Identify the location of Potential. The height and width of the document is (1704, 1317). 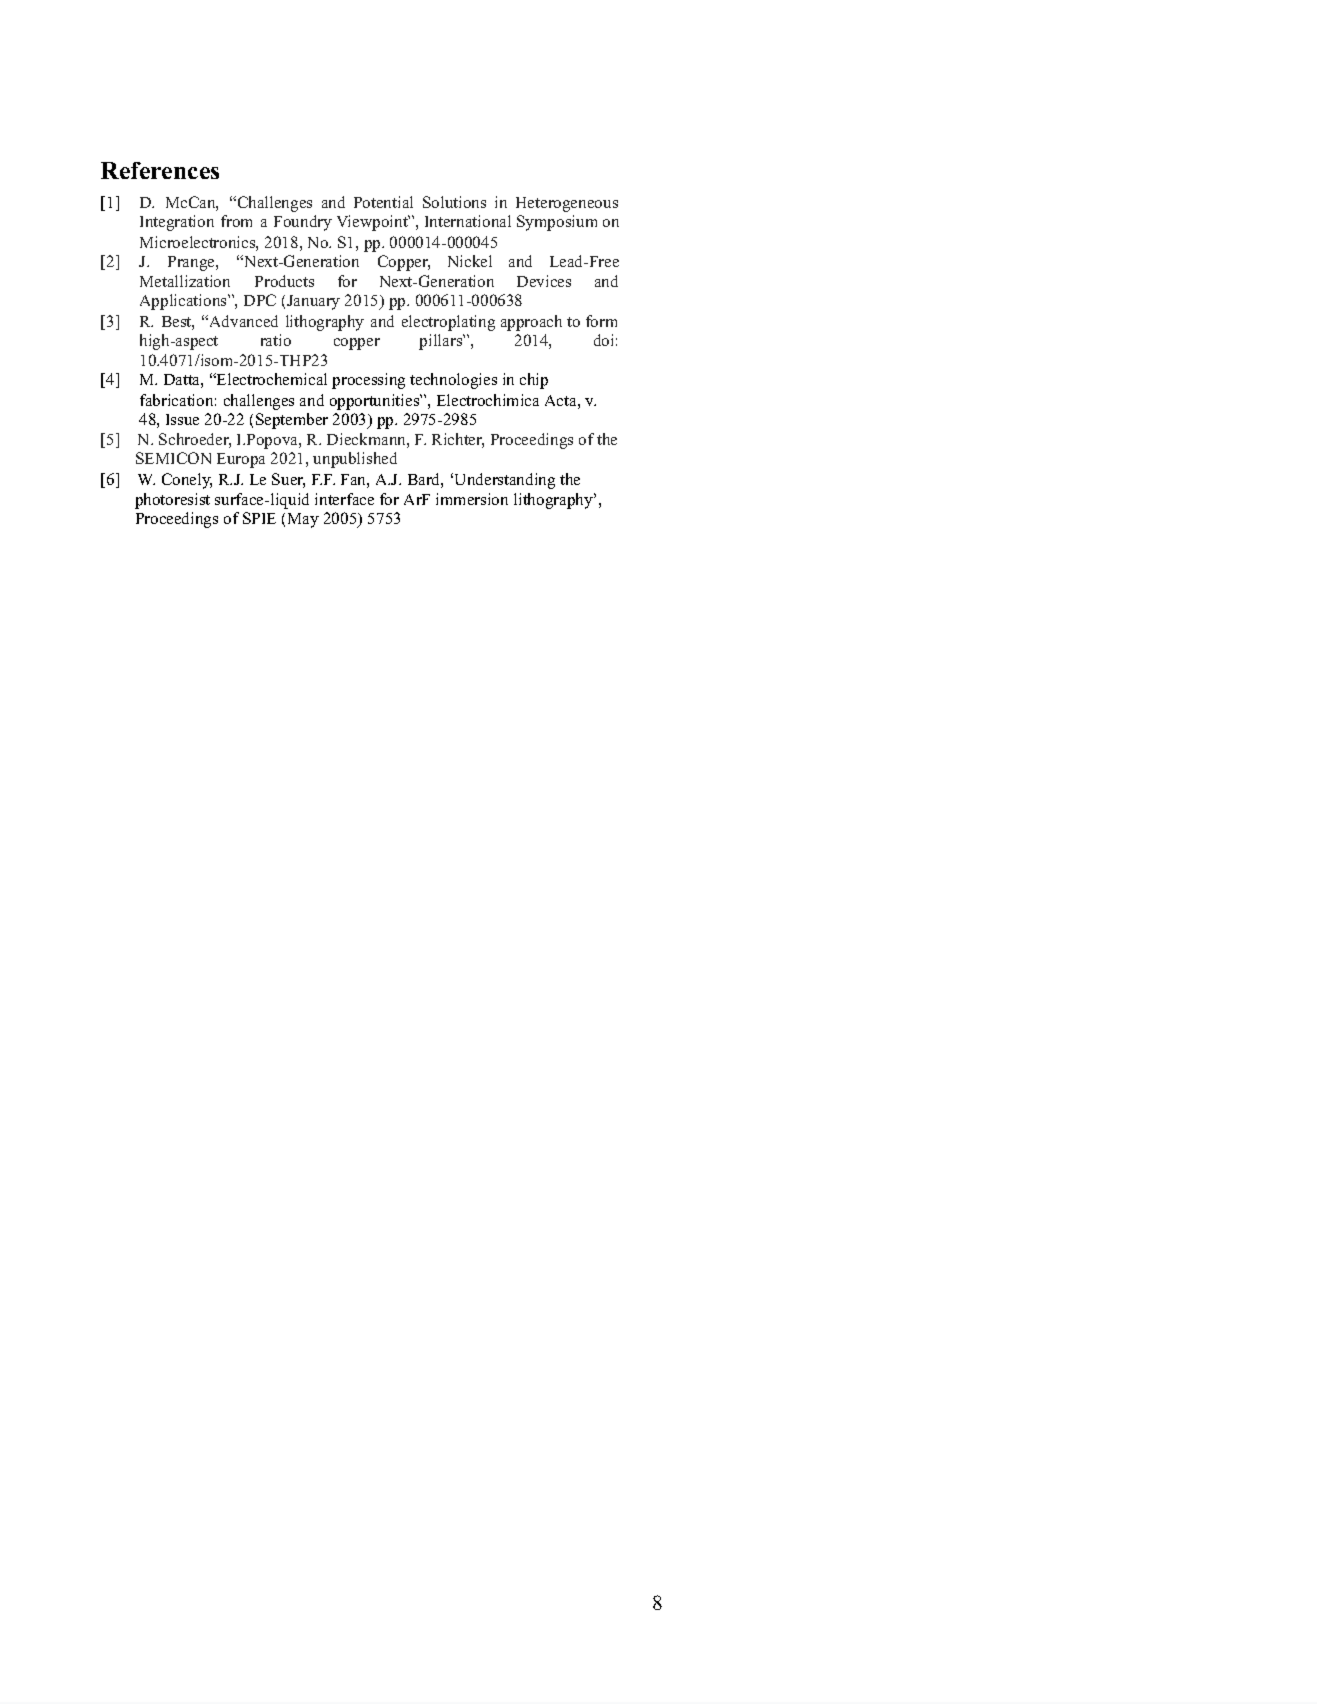
(383, 202).
